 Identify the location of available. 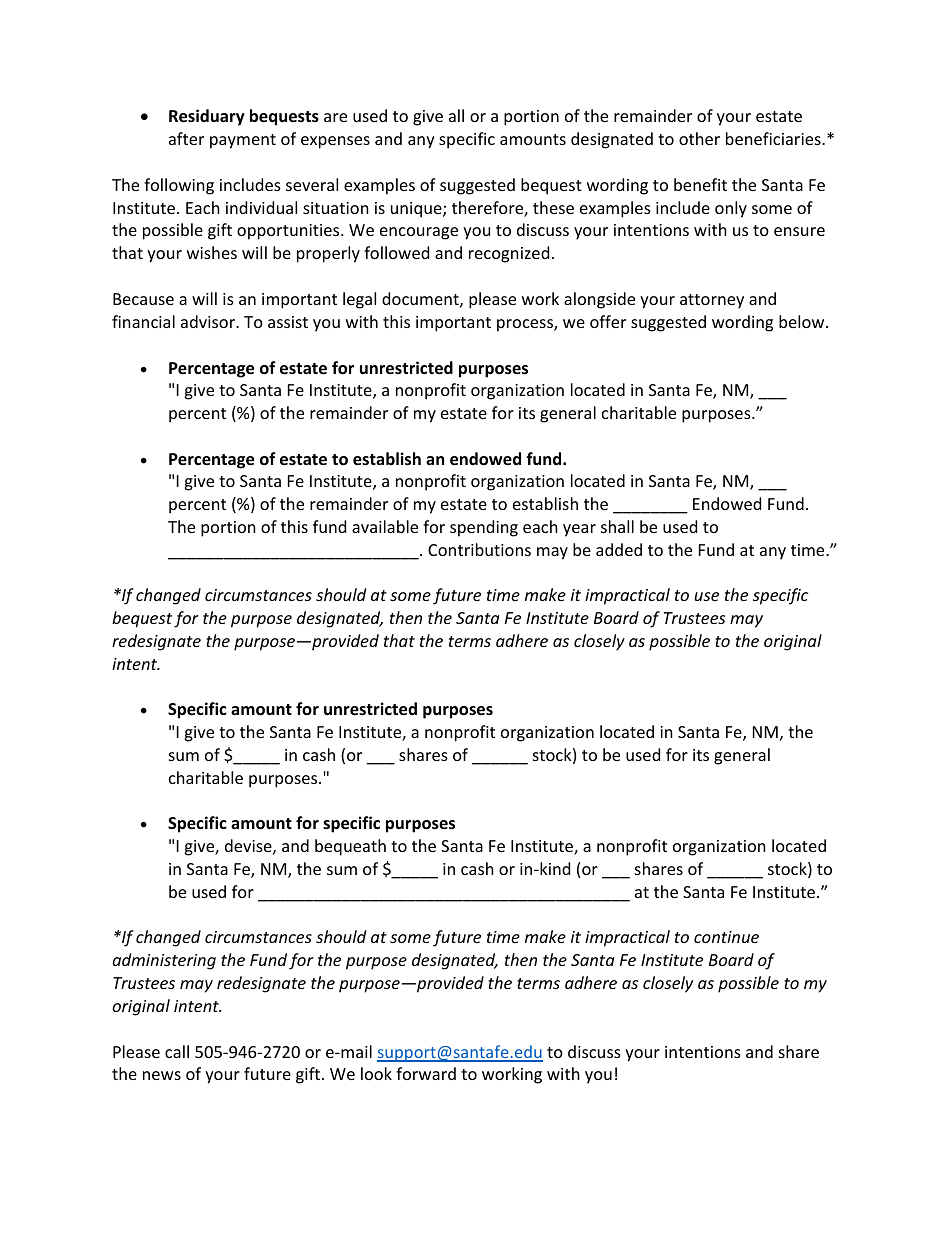
(385, 526).
